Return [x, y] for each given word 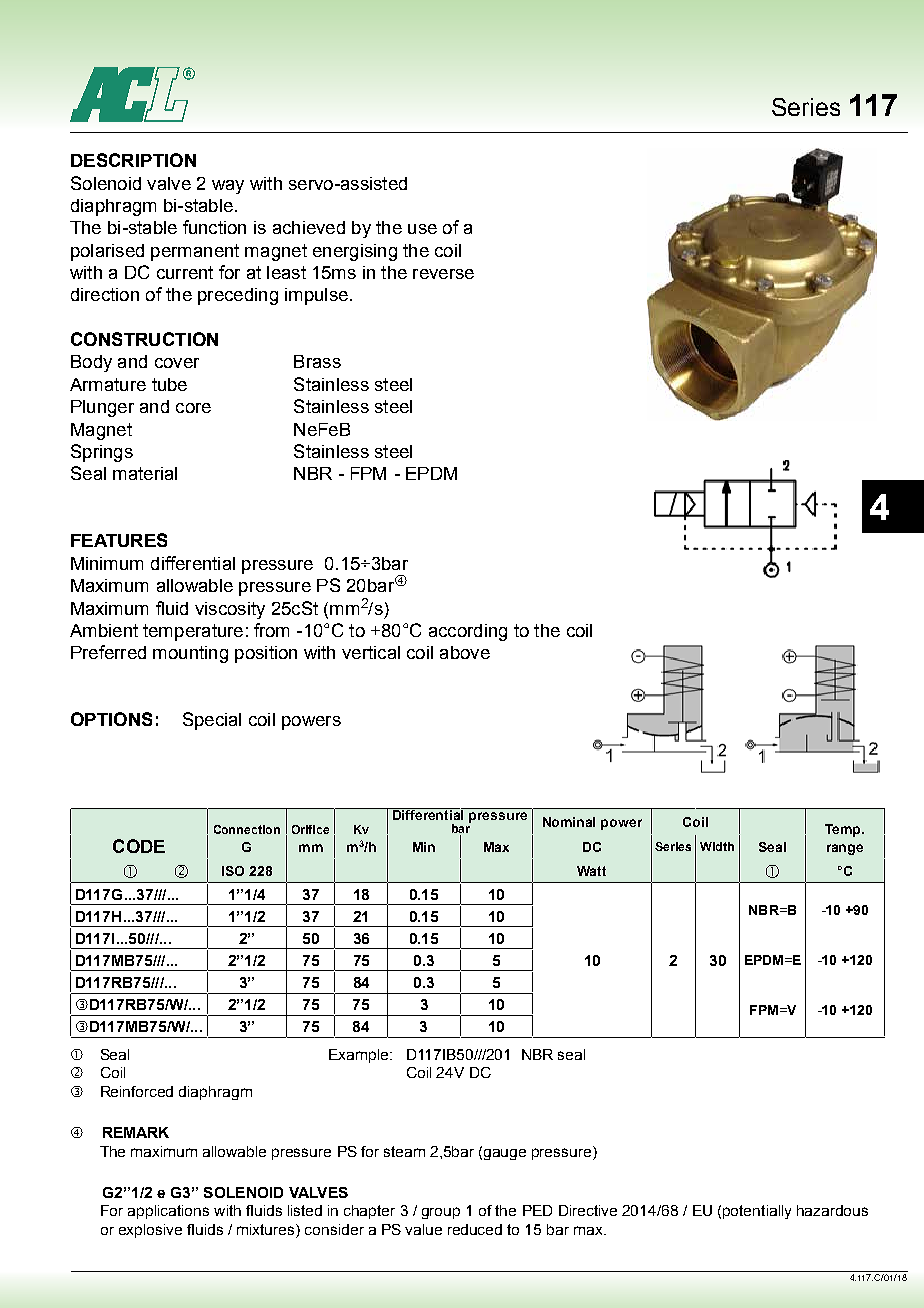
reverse [443, 274]
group [441, 1213]
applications [168, 1212]
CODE [139, 846]
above [465, 652]
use [422, 229]
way [228, 187]
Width [717, 846]
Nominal [569, 822]
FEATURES [119, 540]
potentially [757, 1212]
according [468, 632]
